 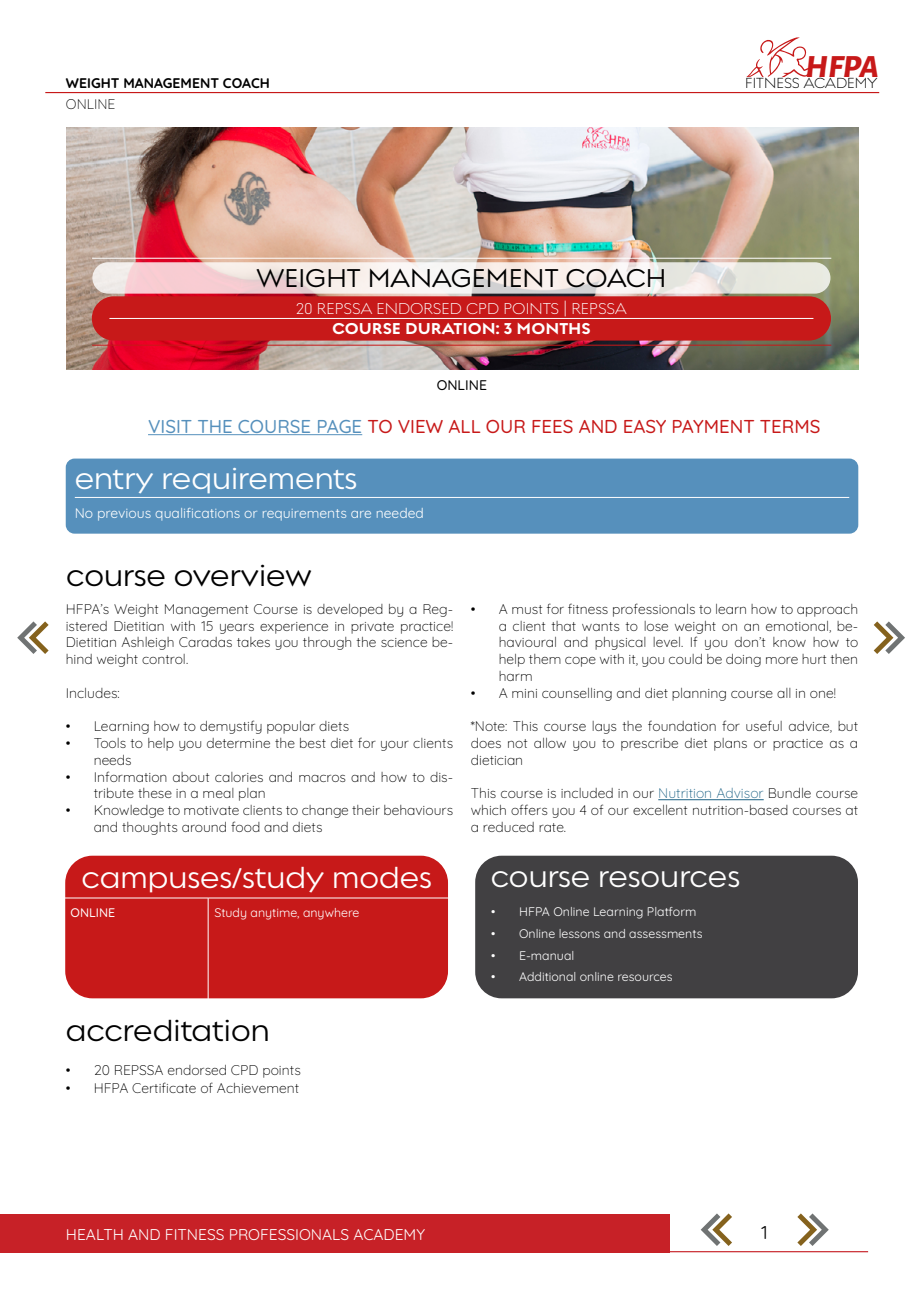 I want to click on doing, so click(x=743, y=660).
